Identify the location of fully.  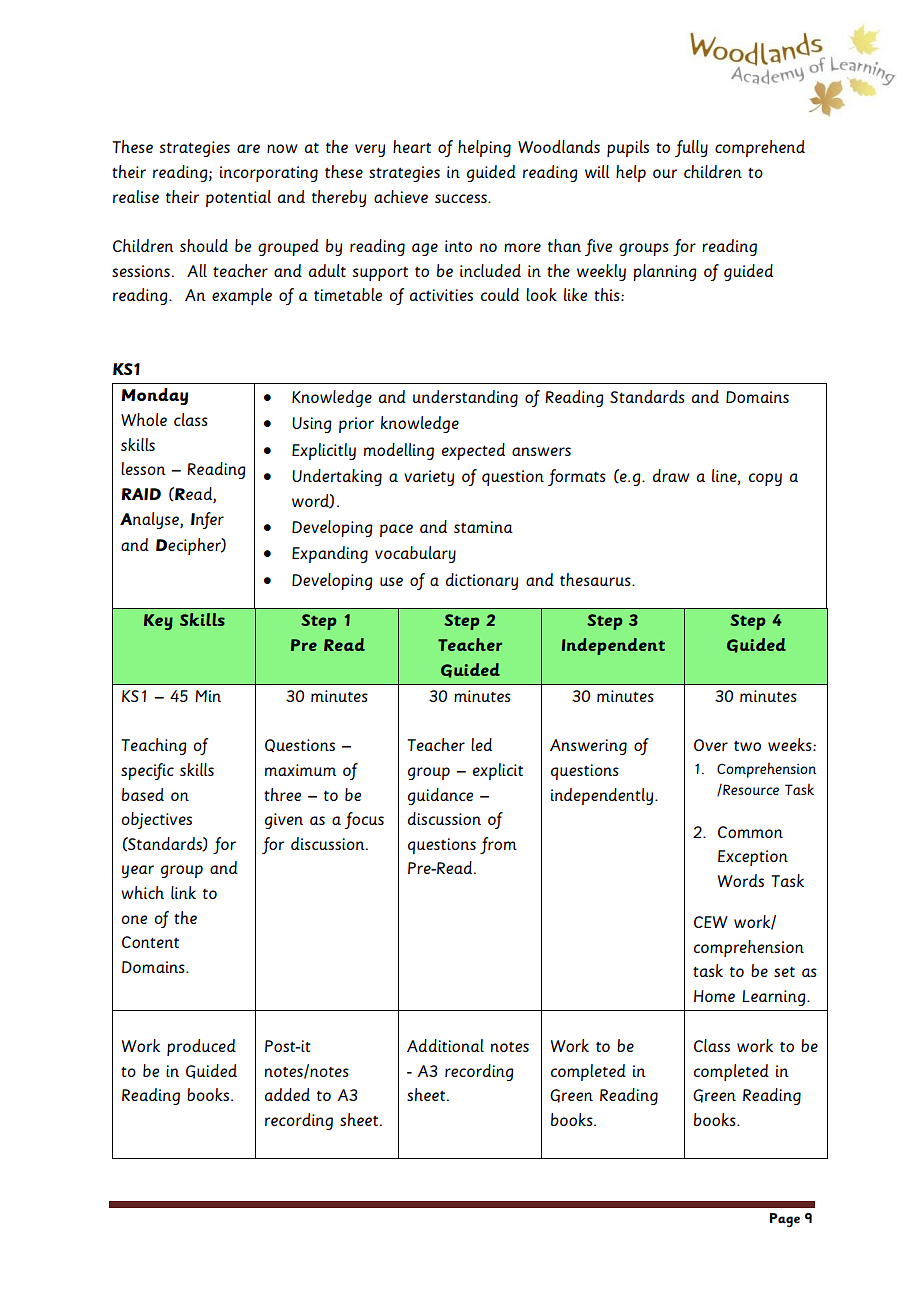
(691, 148).
